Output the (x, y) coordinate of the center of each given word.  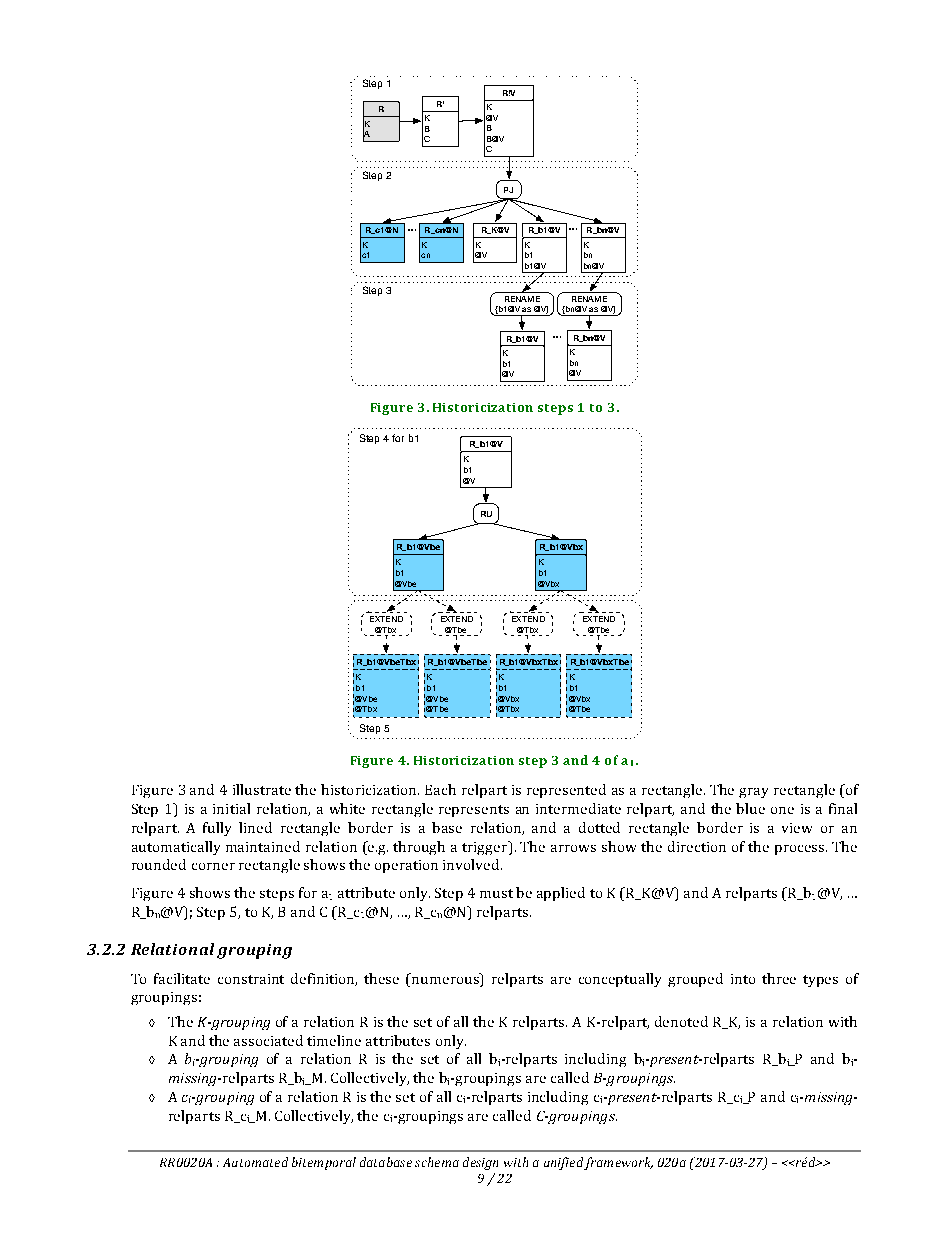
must (496, 893)
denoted (681, 1021)
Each (440, 789)
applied (561, 894)
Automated (255, 1162)
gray (753, 793)
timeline (334, 1040)
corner (213, 866)
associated (268, 1040)
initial (231, 808)
